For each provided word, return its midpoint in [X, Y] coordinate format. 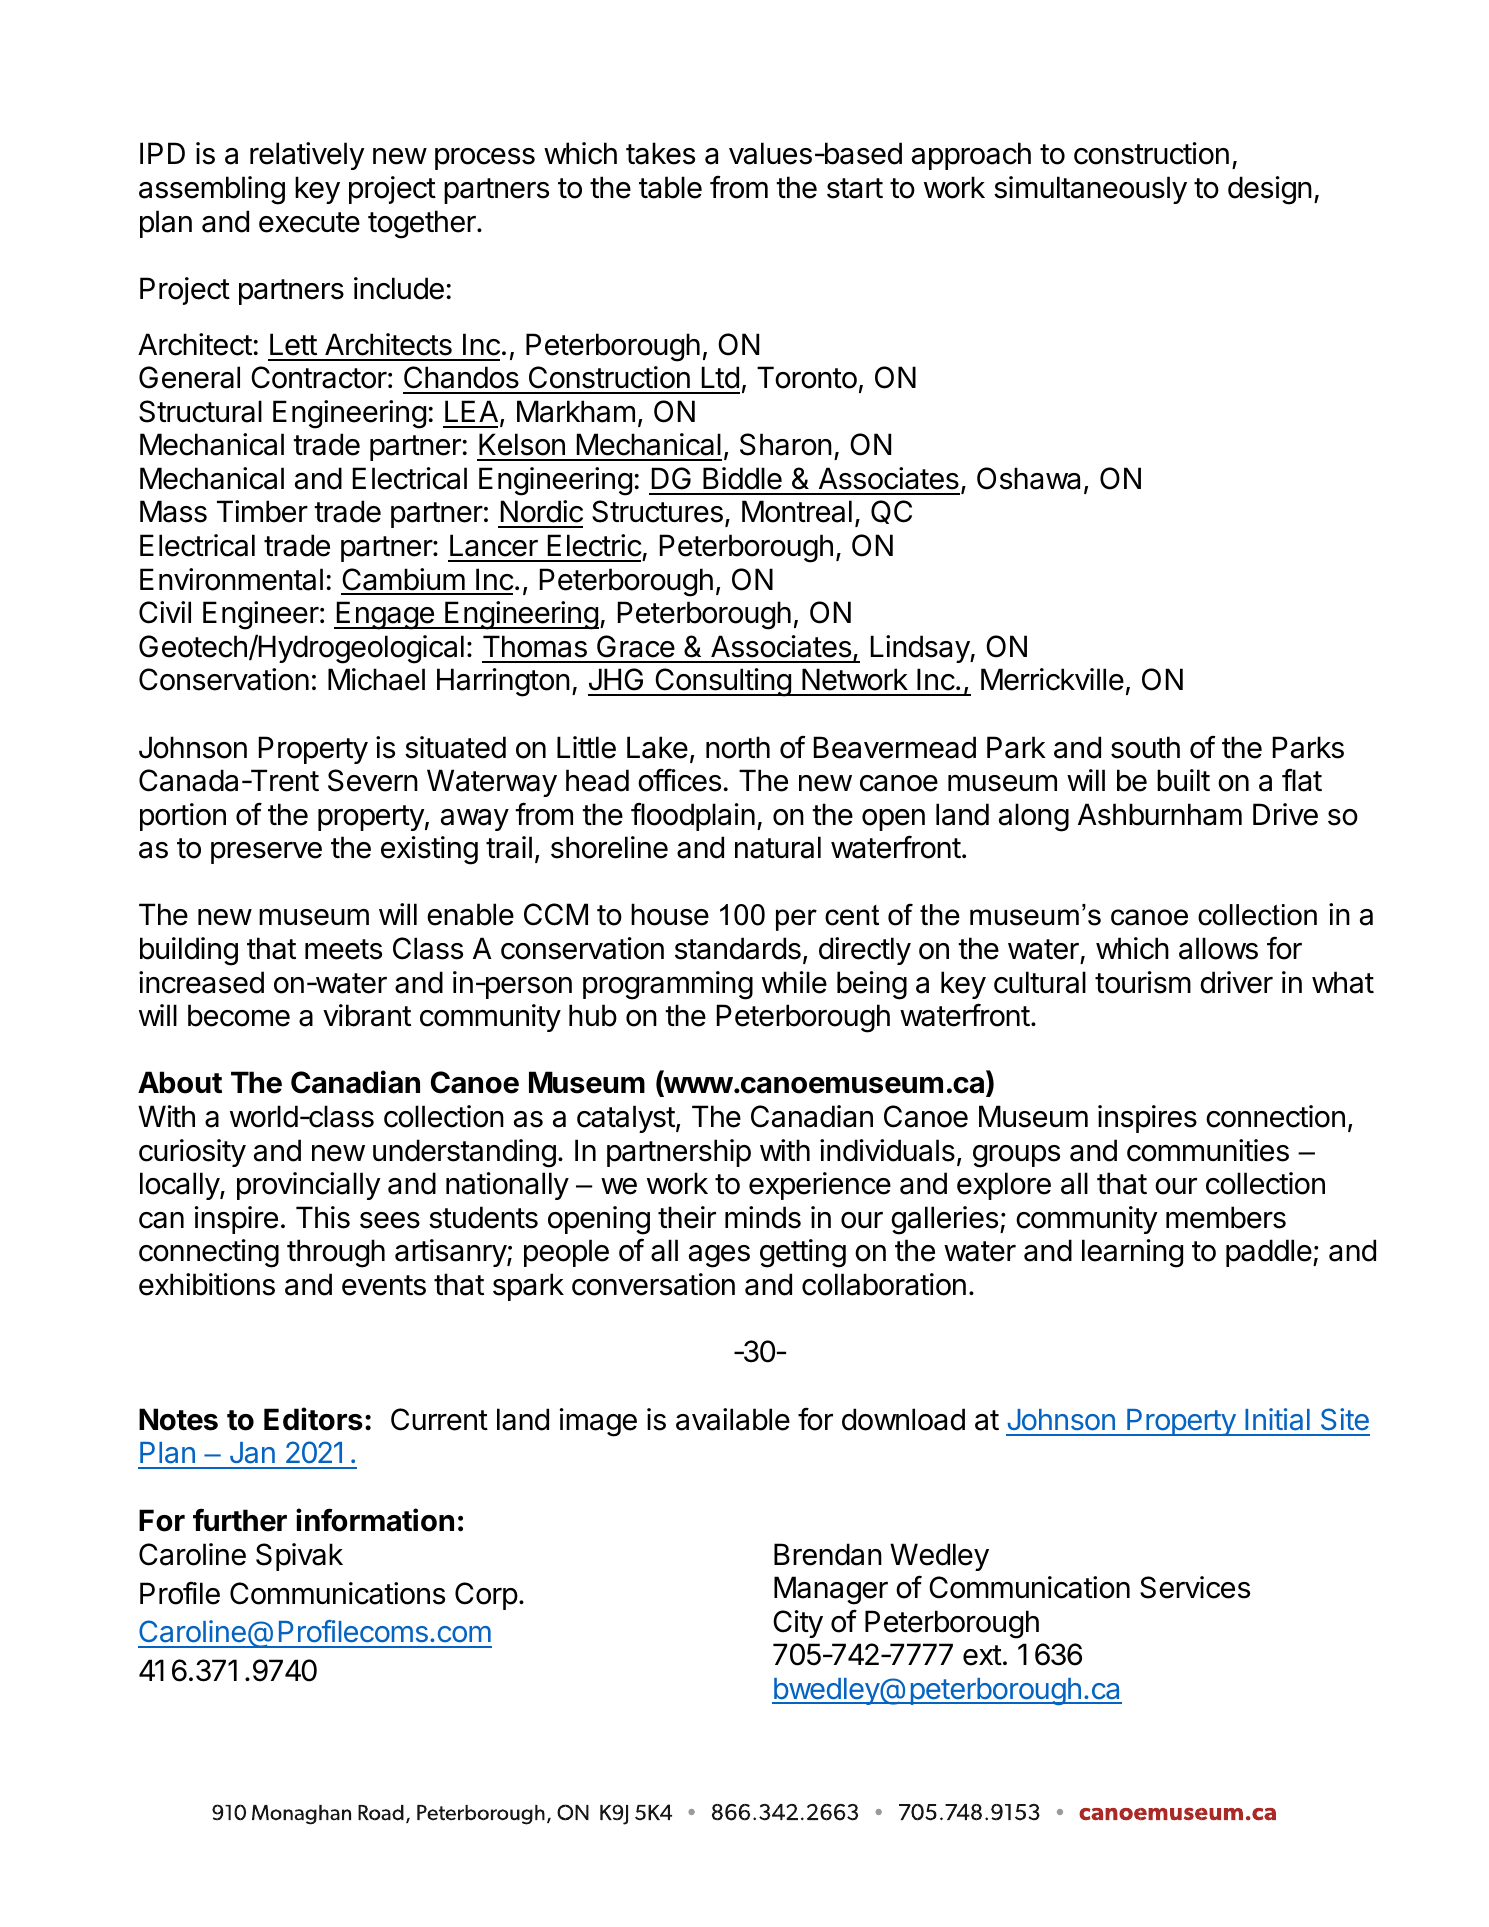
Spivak [299, 1557]
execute [309, 222]
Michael [376, 679]
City [798, 1624]
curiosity [192, 1153]
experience [820, 1186]
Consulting [723, 682]
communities [1208, 1150]
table [670, 187]
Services [1195, 1587]
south [1145, 747]
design [1270, 190]
